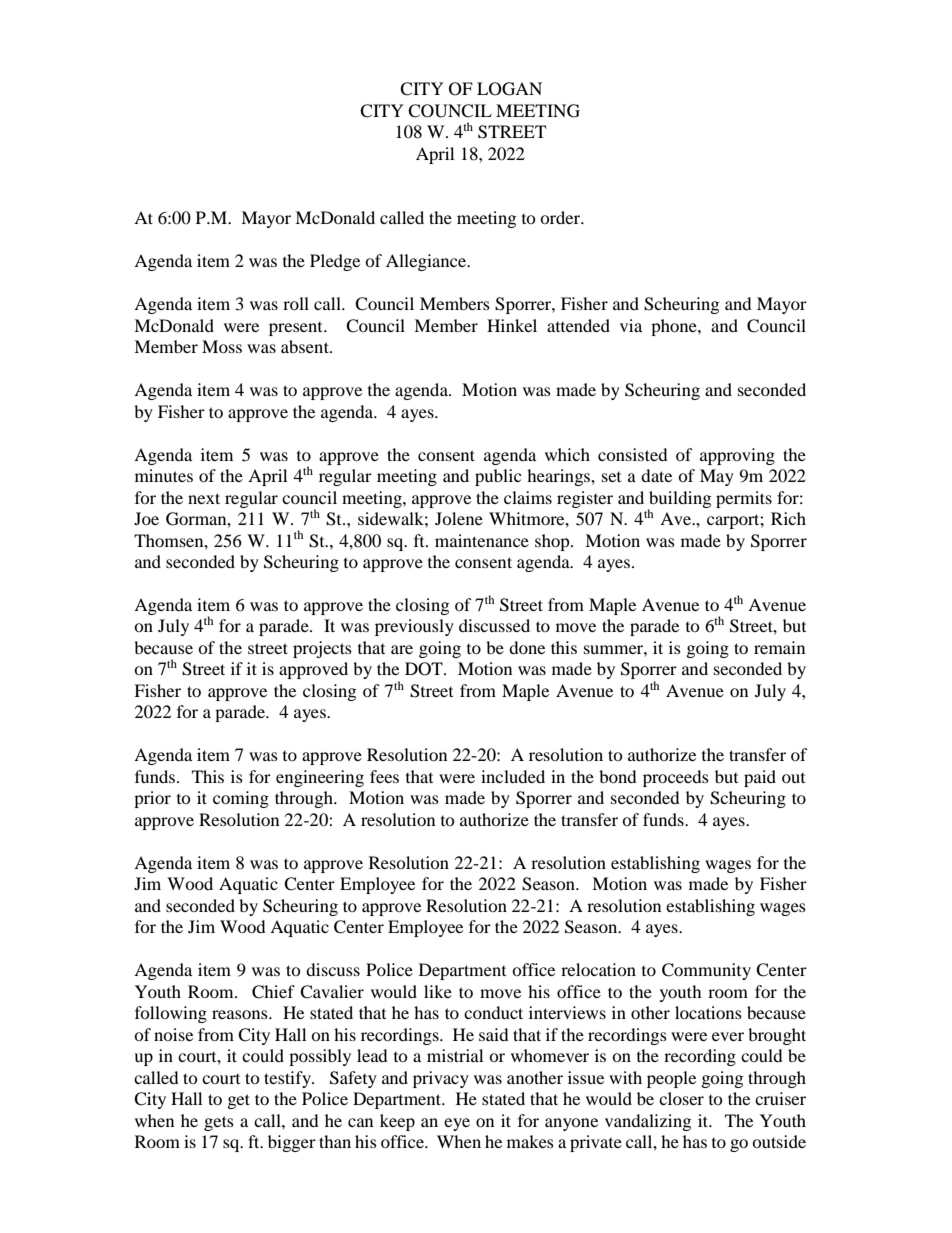 Image resolution: width=952 pixels, height=1233 pixels. What do you see at coordinates (414, 627) in the page?
I see `previously` at bounding box center [414, 627].
